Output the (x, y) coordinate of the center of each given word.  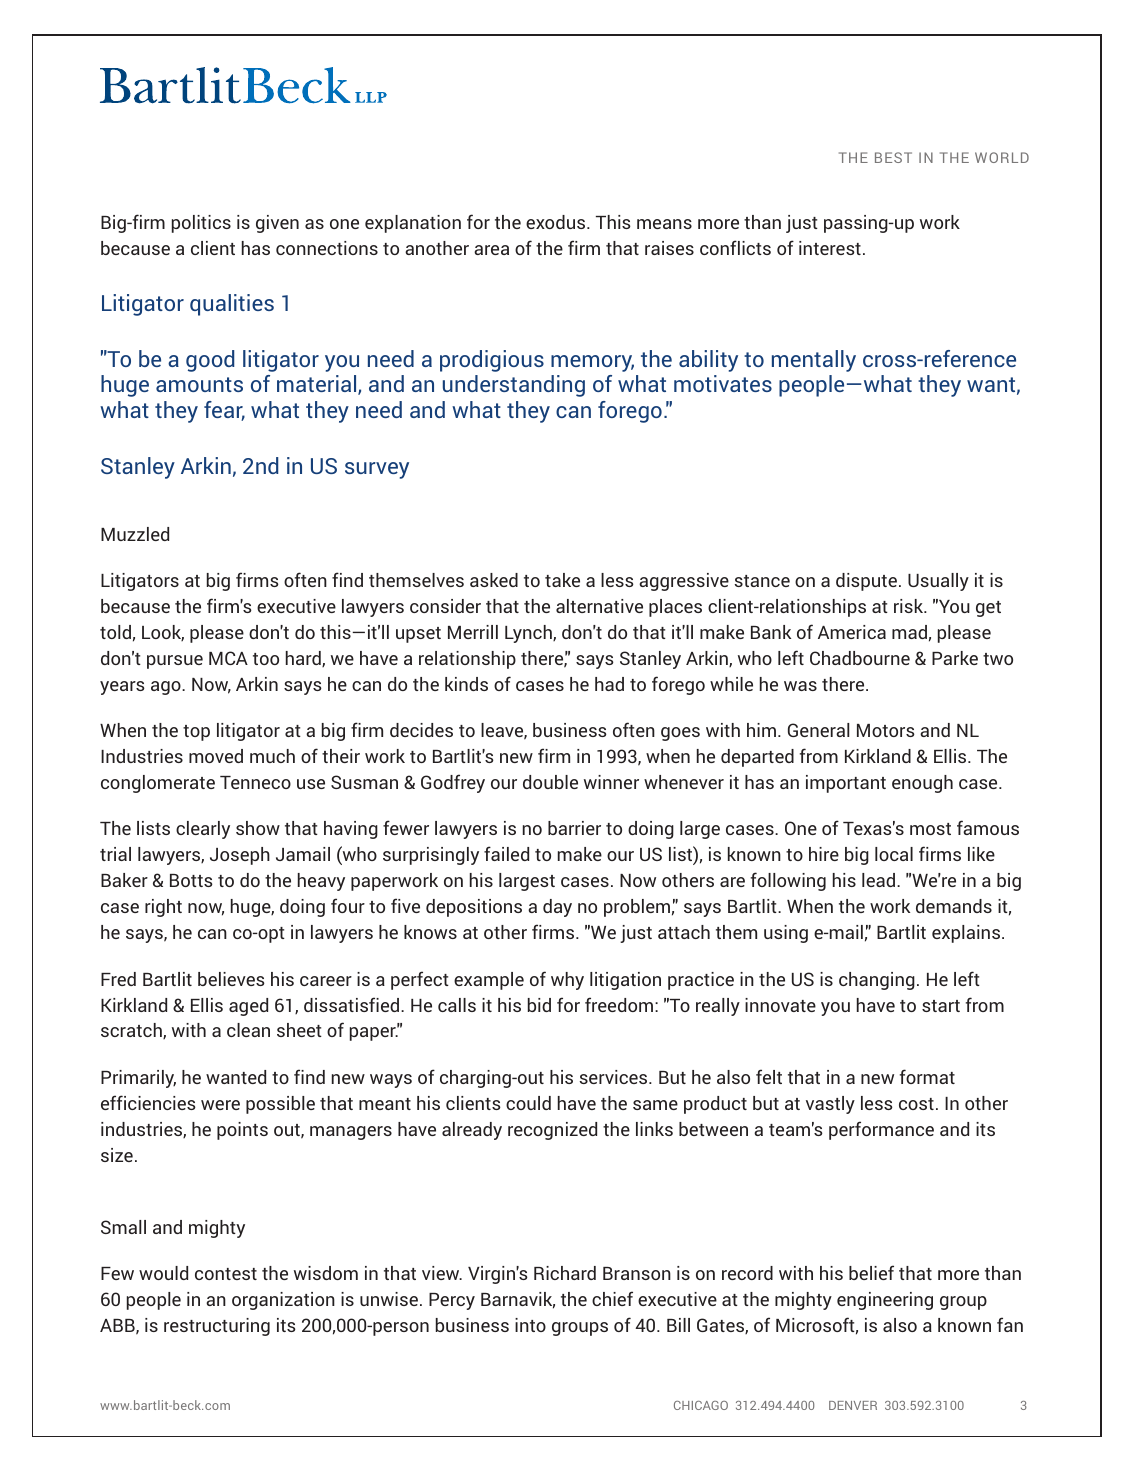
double (550, 782)
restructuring (217, 1327)
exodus (557, 222)
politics (201, 224)
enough (922, 784)
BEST (893, 157)
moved (216, 756)
